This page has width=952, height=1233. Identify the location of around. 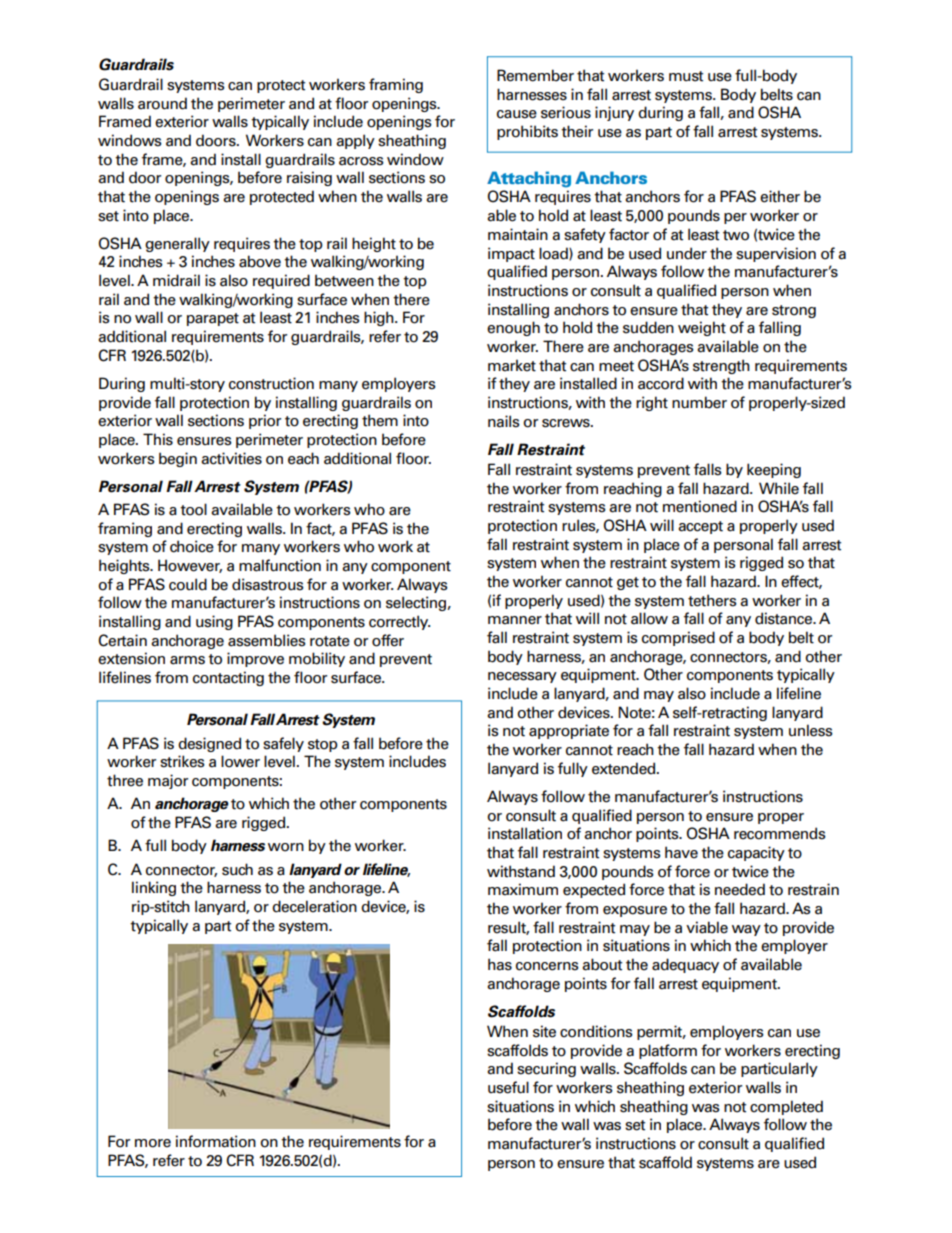
(162, 103).
